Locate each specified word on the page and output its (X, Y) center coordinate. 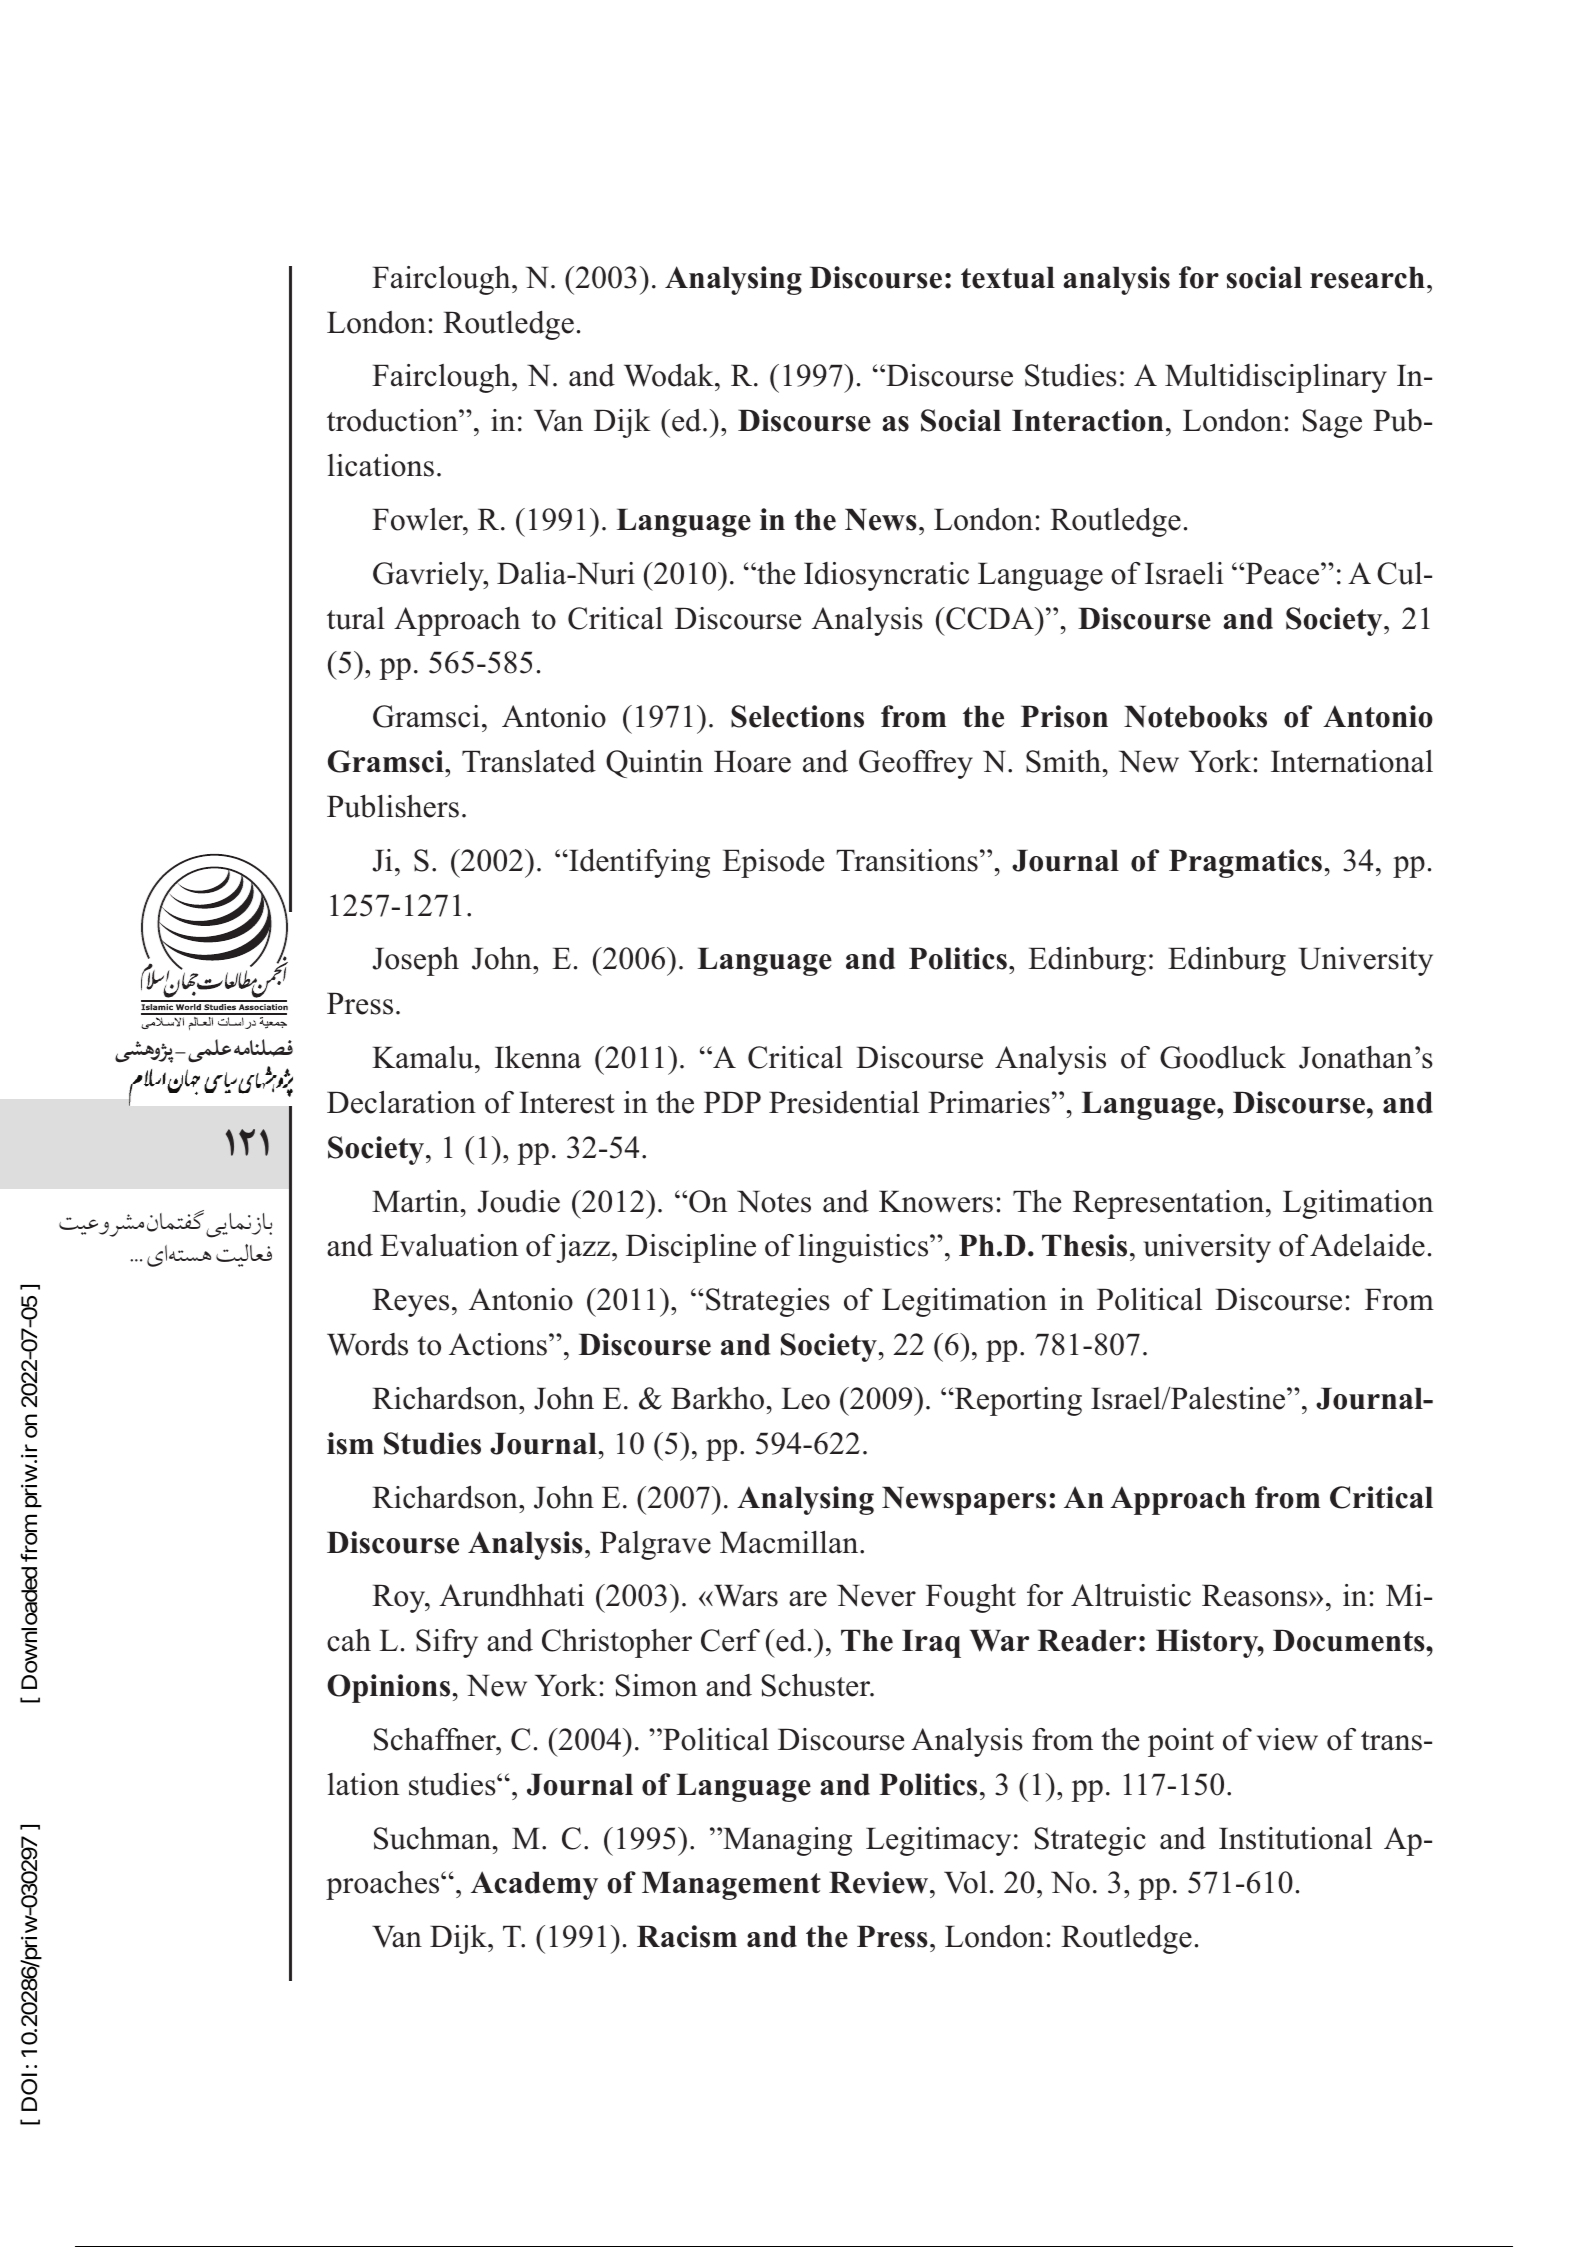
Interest (567, 1103)
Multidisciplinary (1276, 378)
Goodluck (1223, 1057)
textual (1008, 278)
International (1352, 761)
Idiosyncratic (886, 576)
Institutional (1295, 1838)
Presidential (844, 1102)
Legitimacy (938, 1841)
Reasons (1256, 1596)
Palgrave (655, 1545)
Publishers (393, 806)
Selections (797, 716)
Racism (687, 1936)
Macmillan (790, 1542)
